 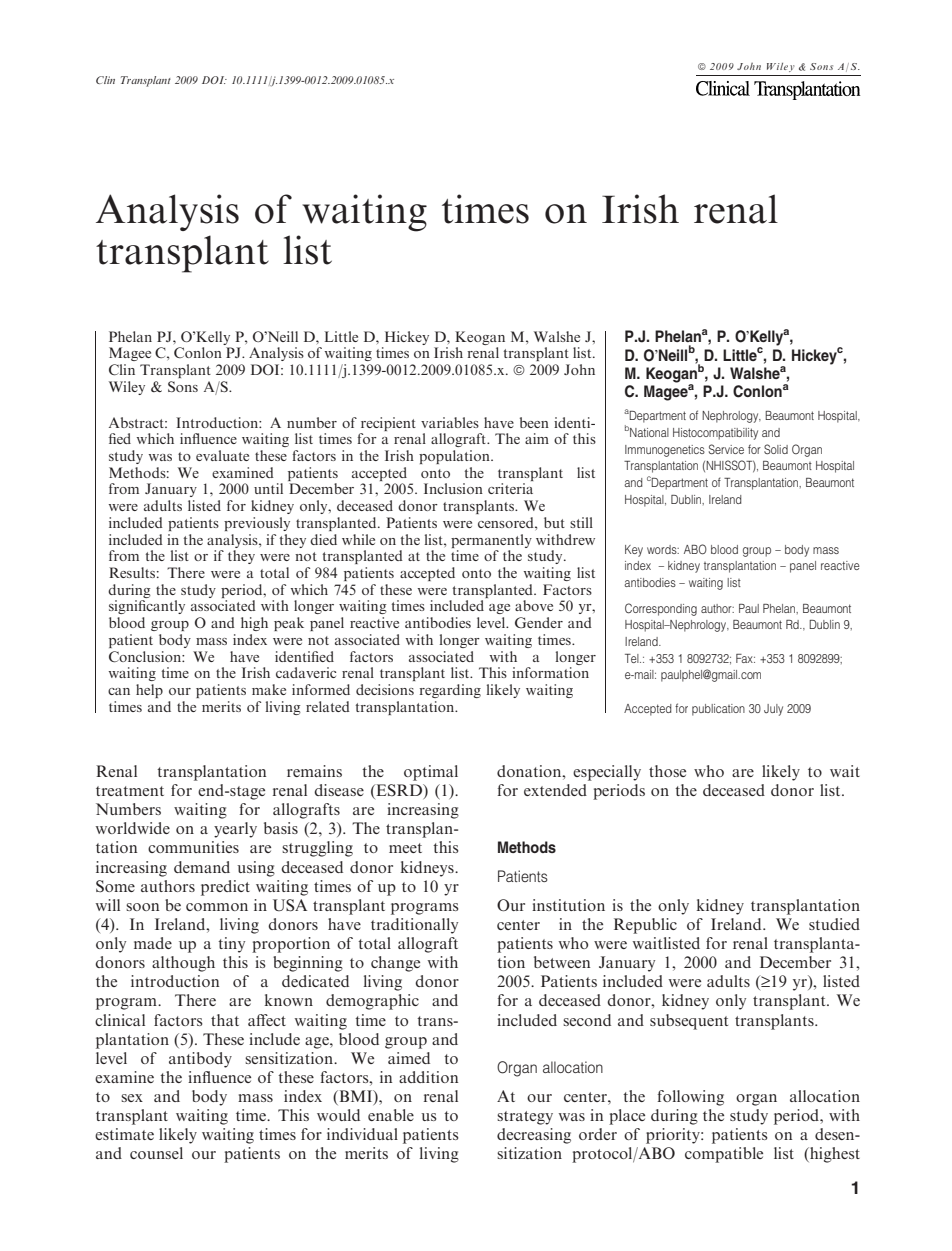 What do you see at coordinates (661, 609) in the image?
I see `Corresponding` at bounding box center [661, 609].
